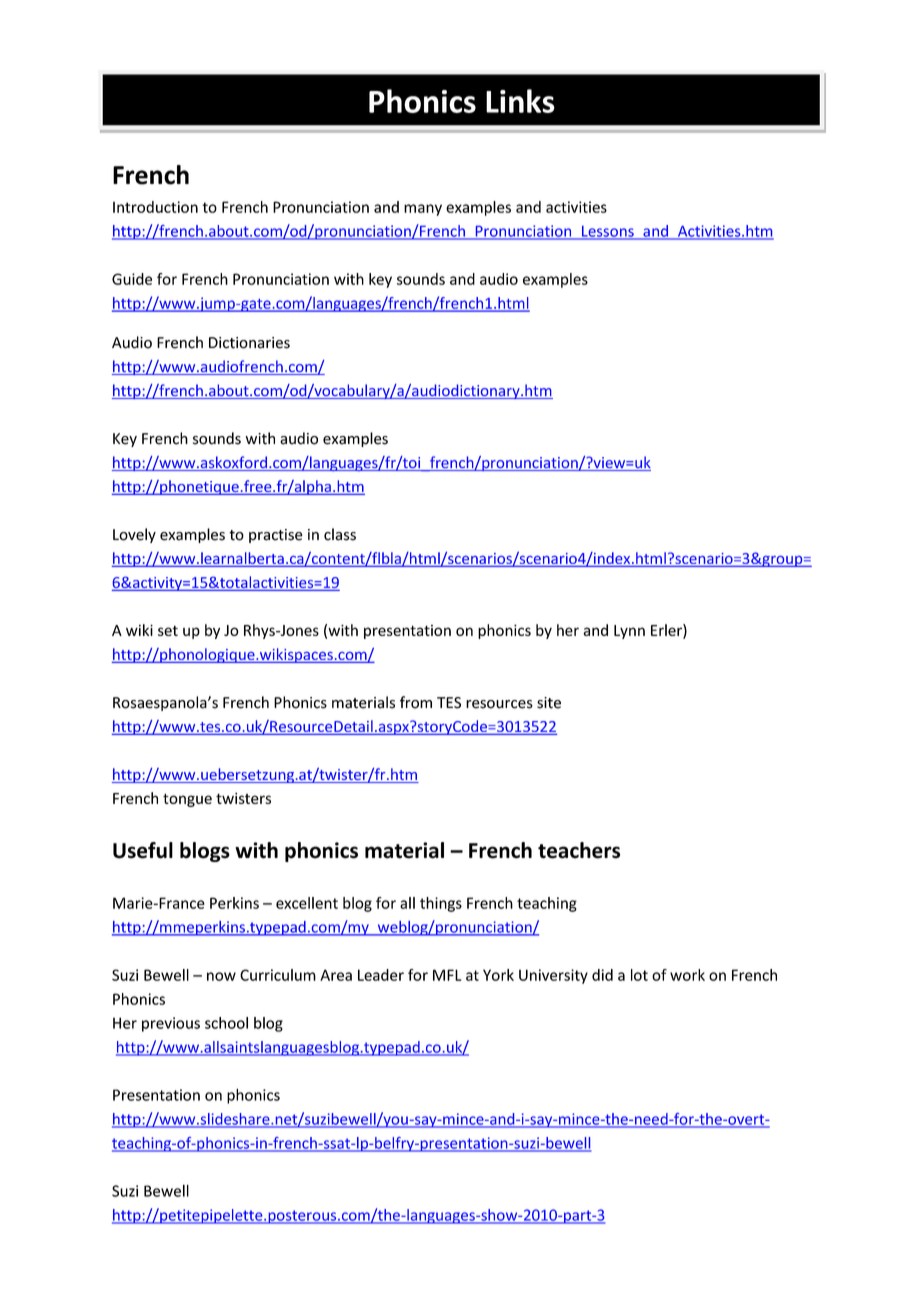  I want to click on practise, so click(276, 536).
